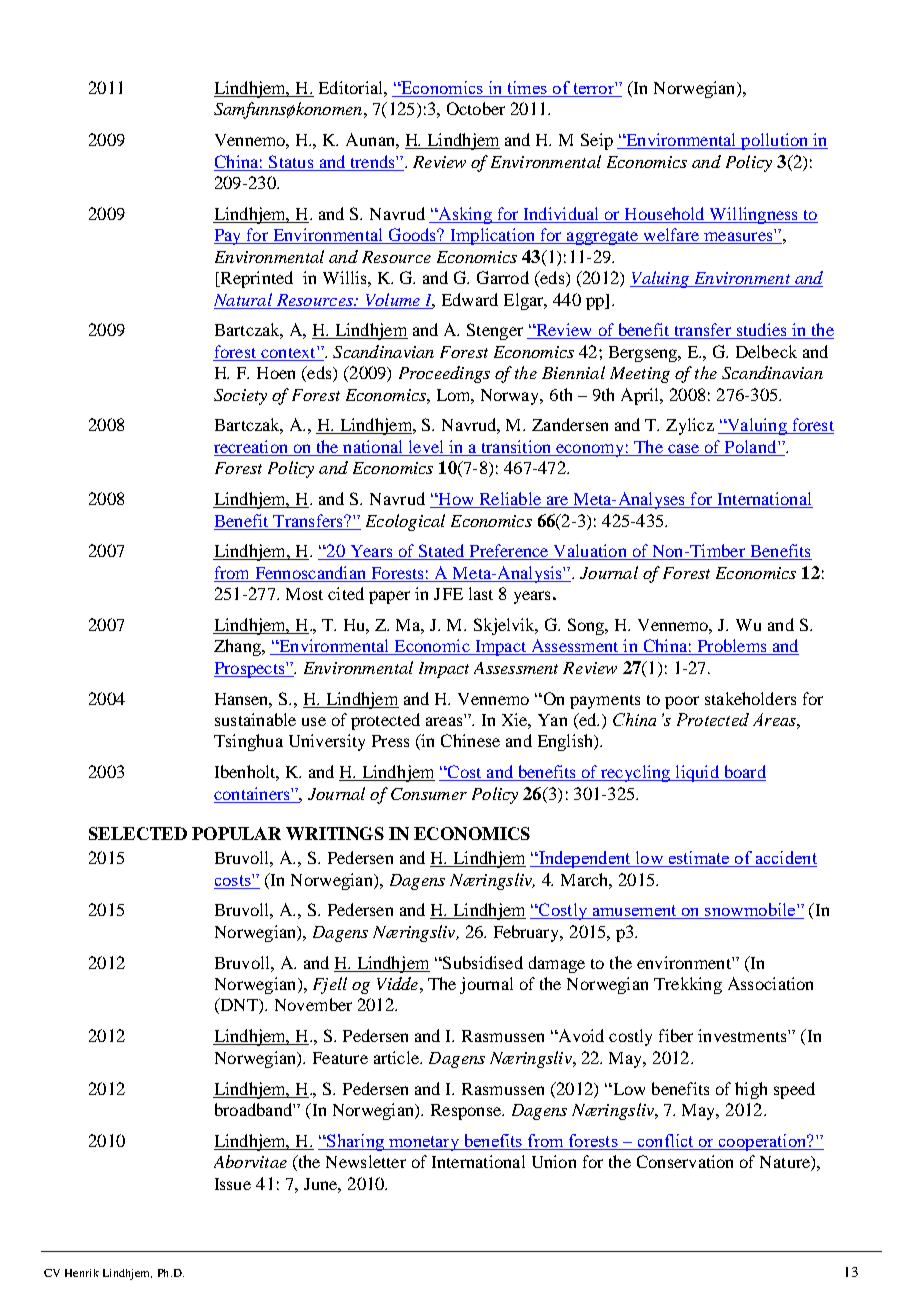  What do you see at coordinates (239, 1006) in the document?
I see `DNT` at bounding box center [239, 1006].
